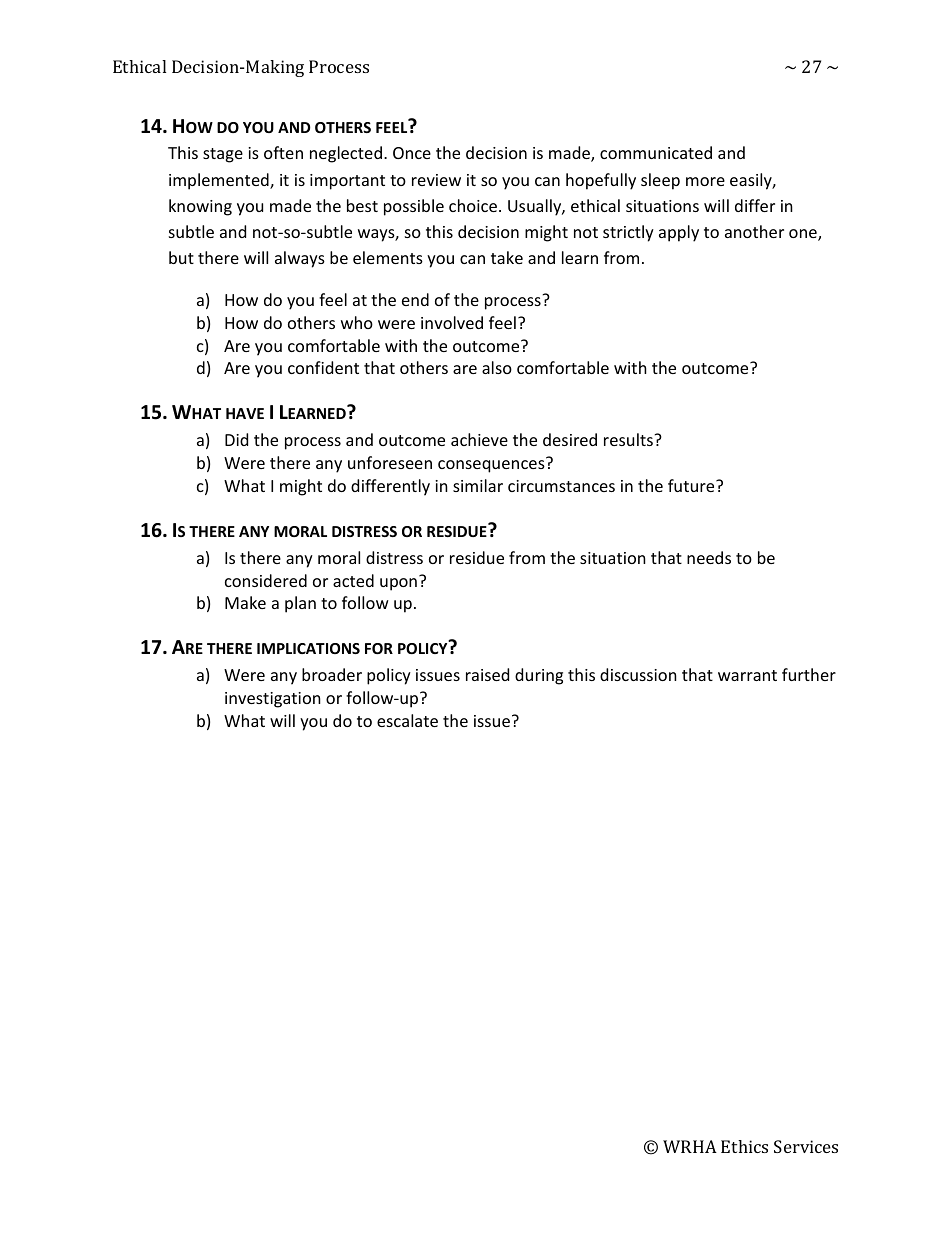 The width and height of the document is (952, 1233). I want to click on more, so click(705, 181).
